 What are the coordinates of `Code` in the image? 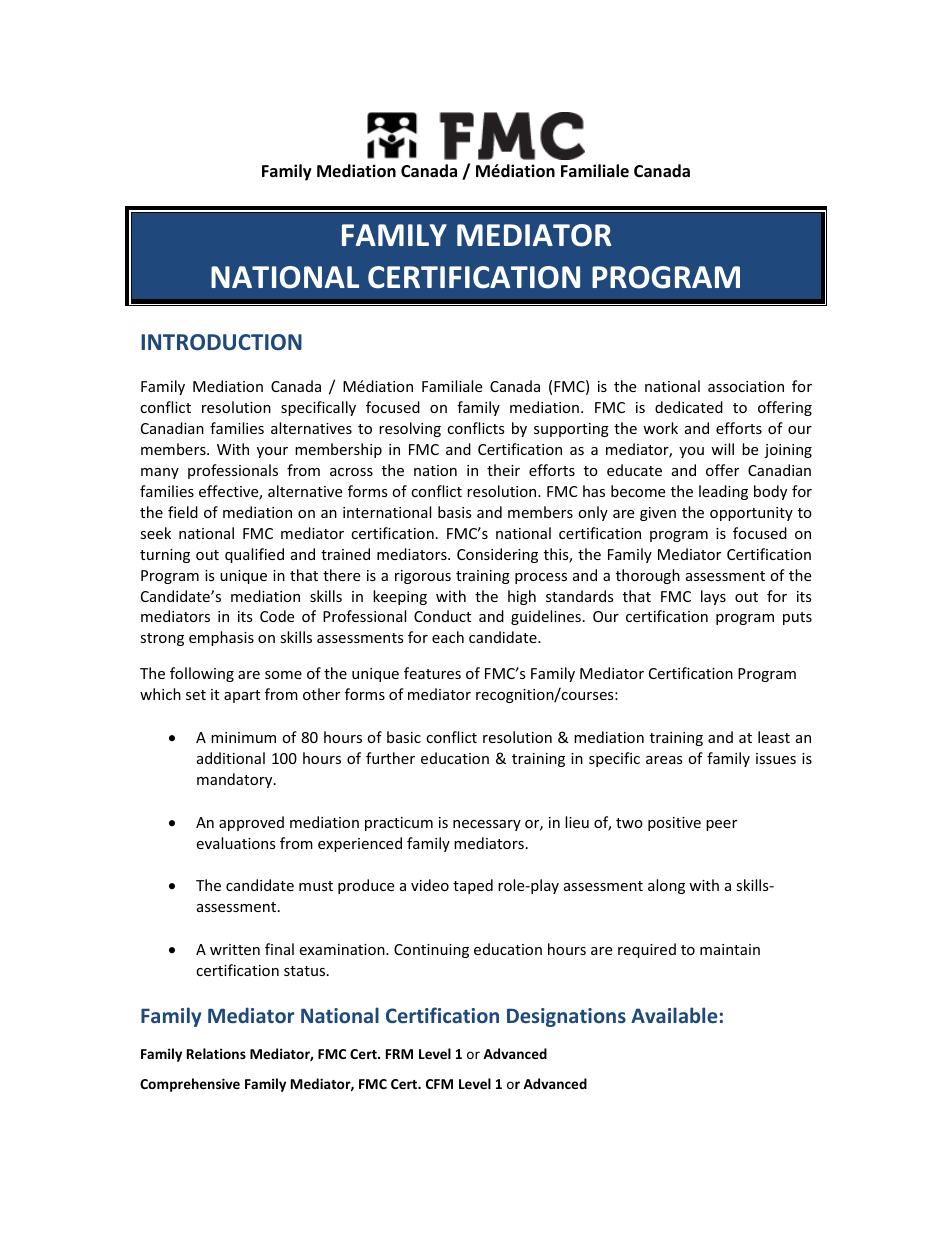 It's located at (277, 616).
